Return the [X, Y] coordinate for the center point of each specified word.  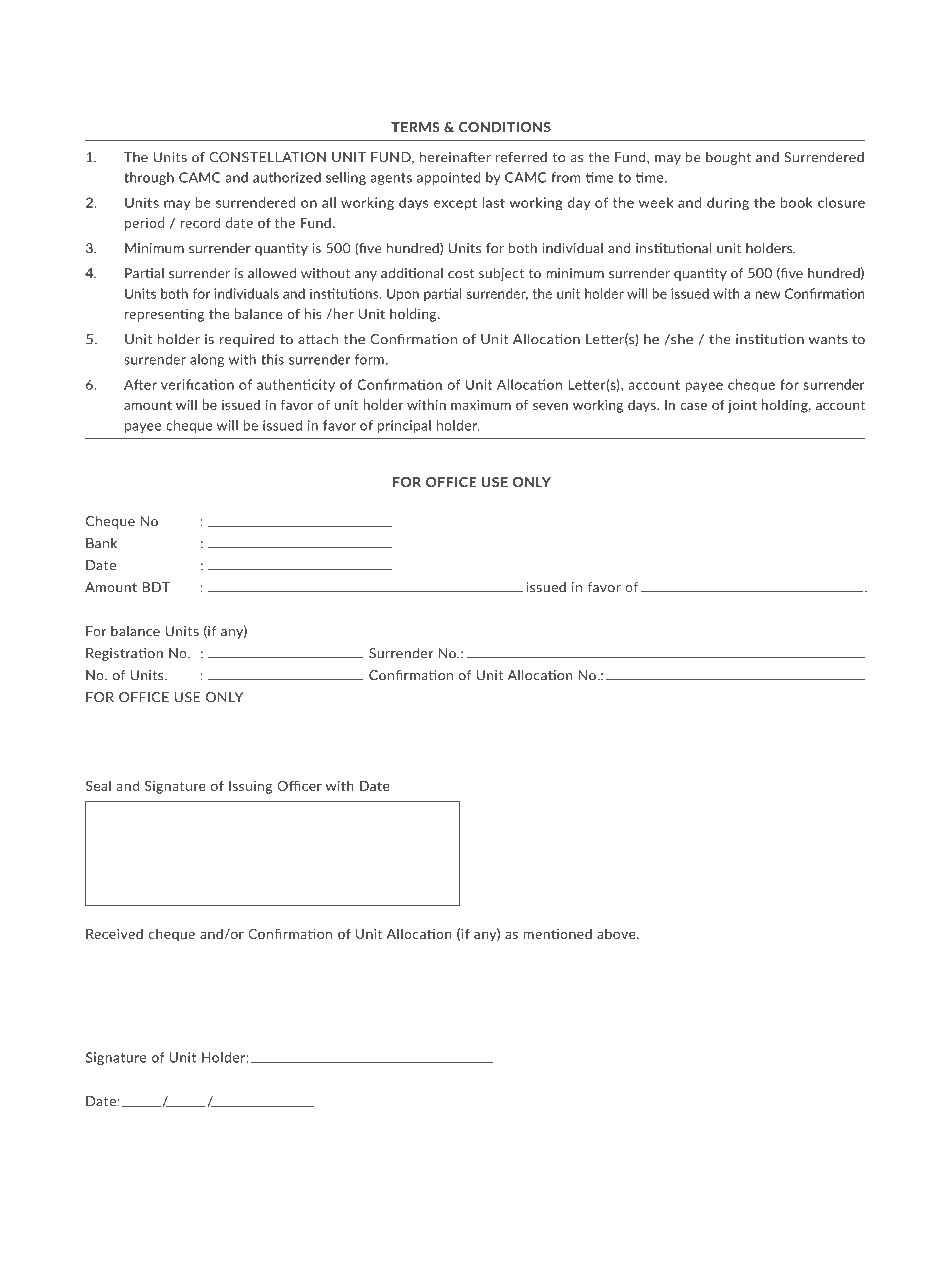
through [149, 178]
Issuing [250, 787]
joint [742, 406]
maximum [481, 404]
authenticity [296, 385]
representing [164, 315]
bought [728, 158]
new [768, 295]
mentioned [557, 933]
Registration [124, 654]
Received [114, 933]
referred [521, 157]
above [617, 933]
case [693, 406]
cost [461, 274]
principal [404, 426]
